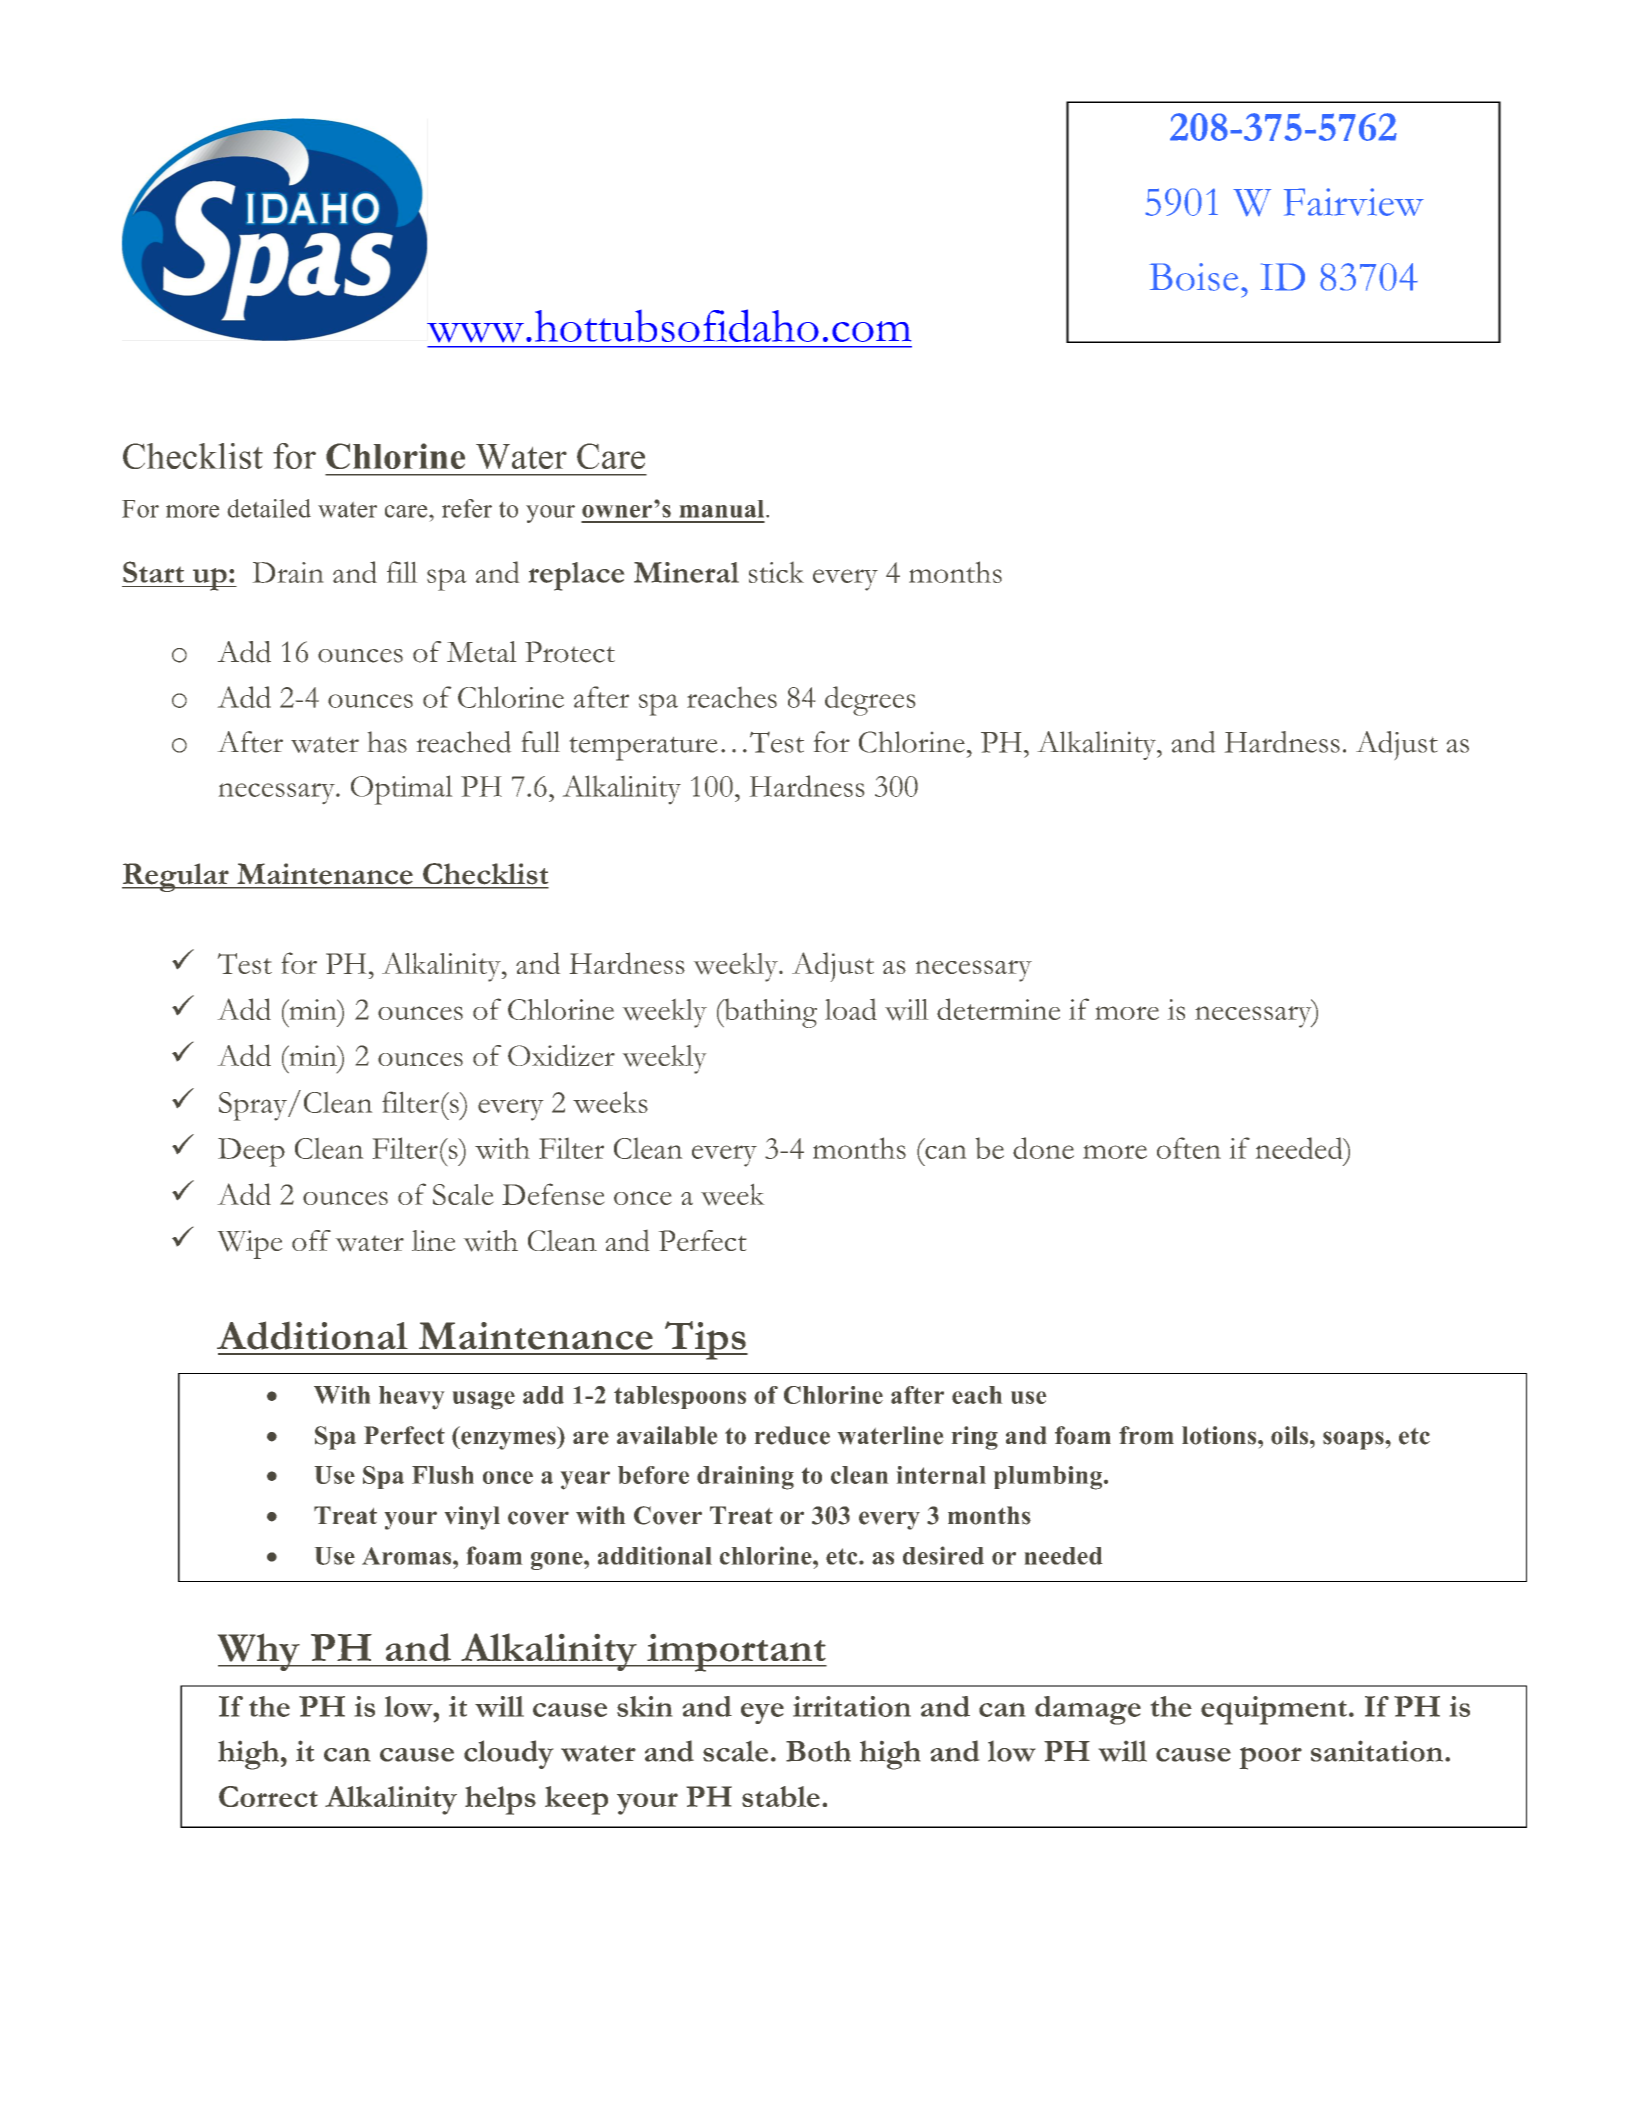  I want to click on stick, so click(776, 572).
